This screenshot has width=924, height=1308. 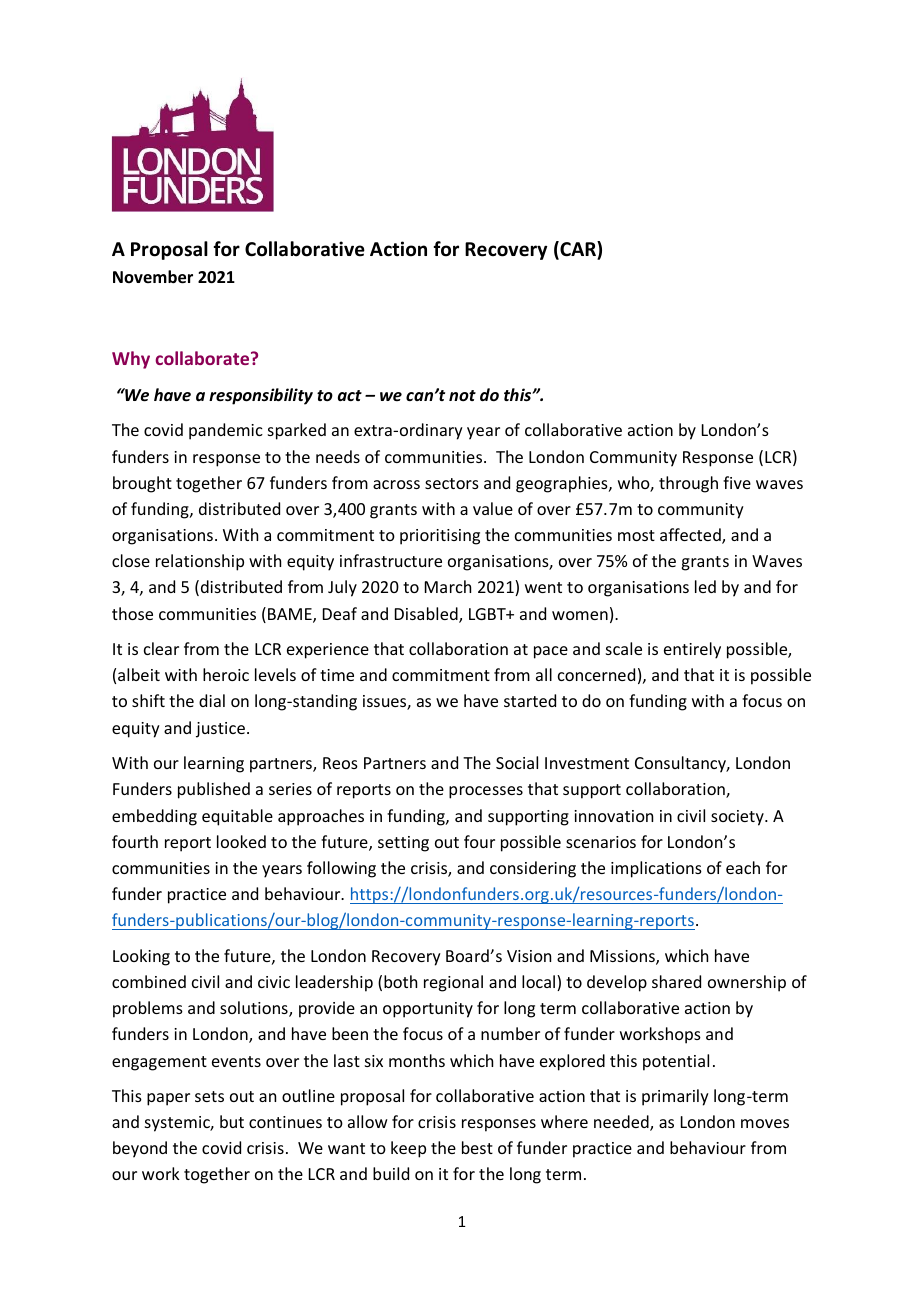 What do you see at coordinates (140, 1149) in the screenshot?
I see `beyond` at bounding box center [140, 1149].
